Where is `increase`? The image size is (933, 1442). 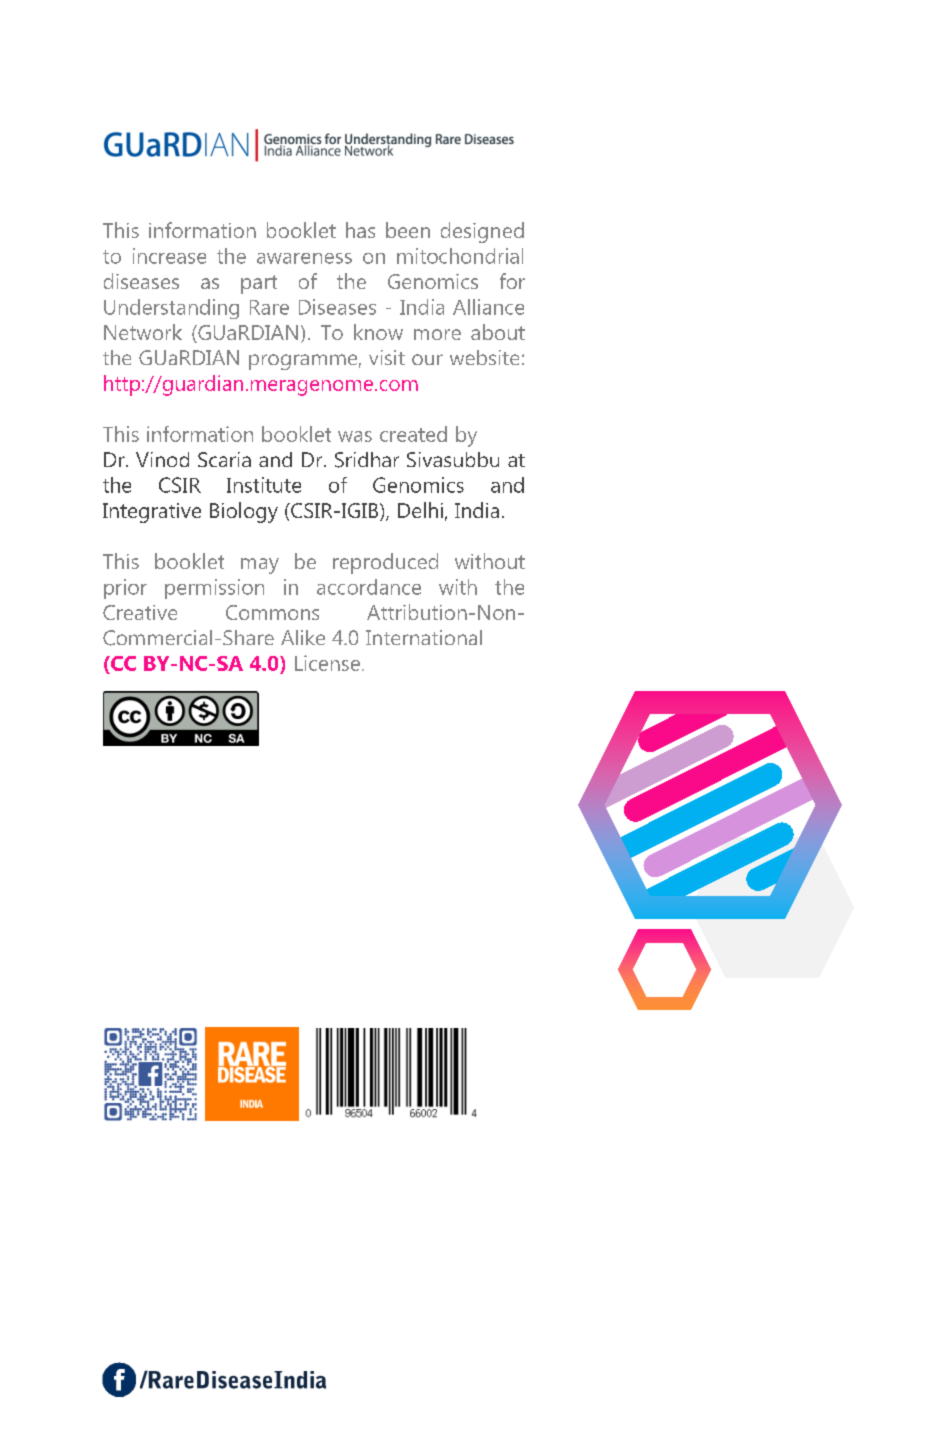 increase is located at coordinates (169, 256).
